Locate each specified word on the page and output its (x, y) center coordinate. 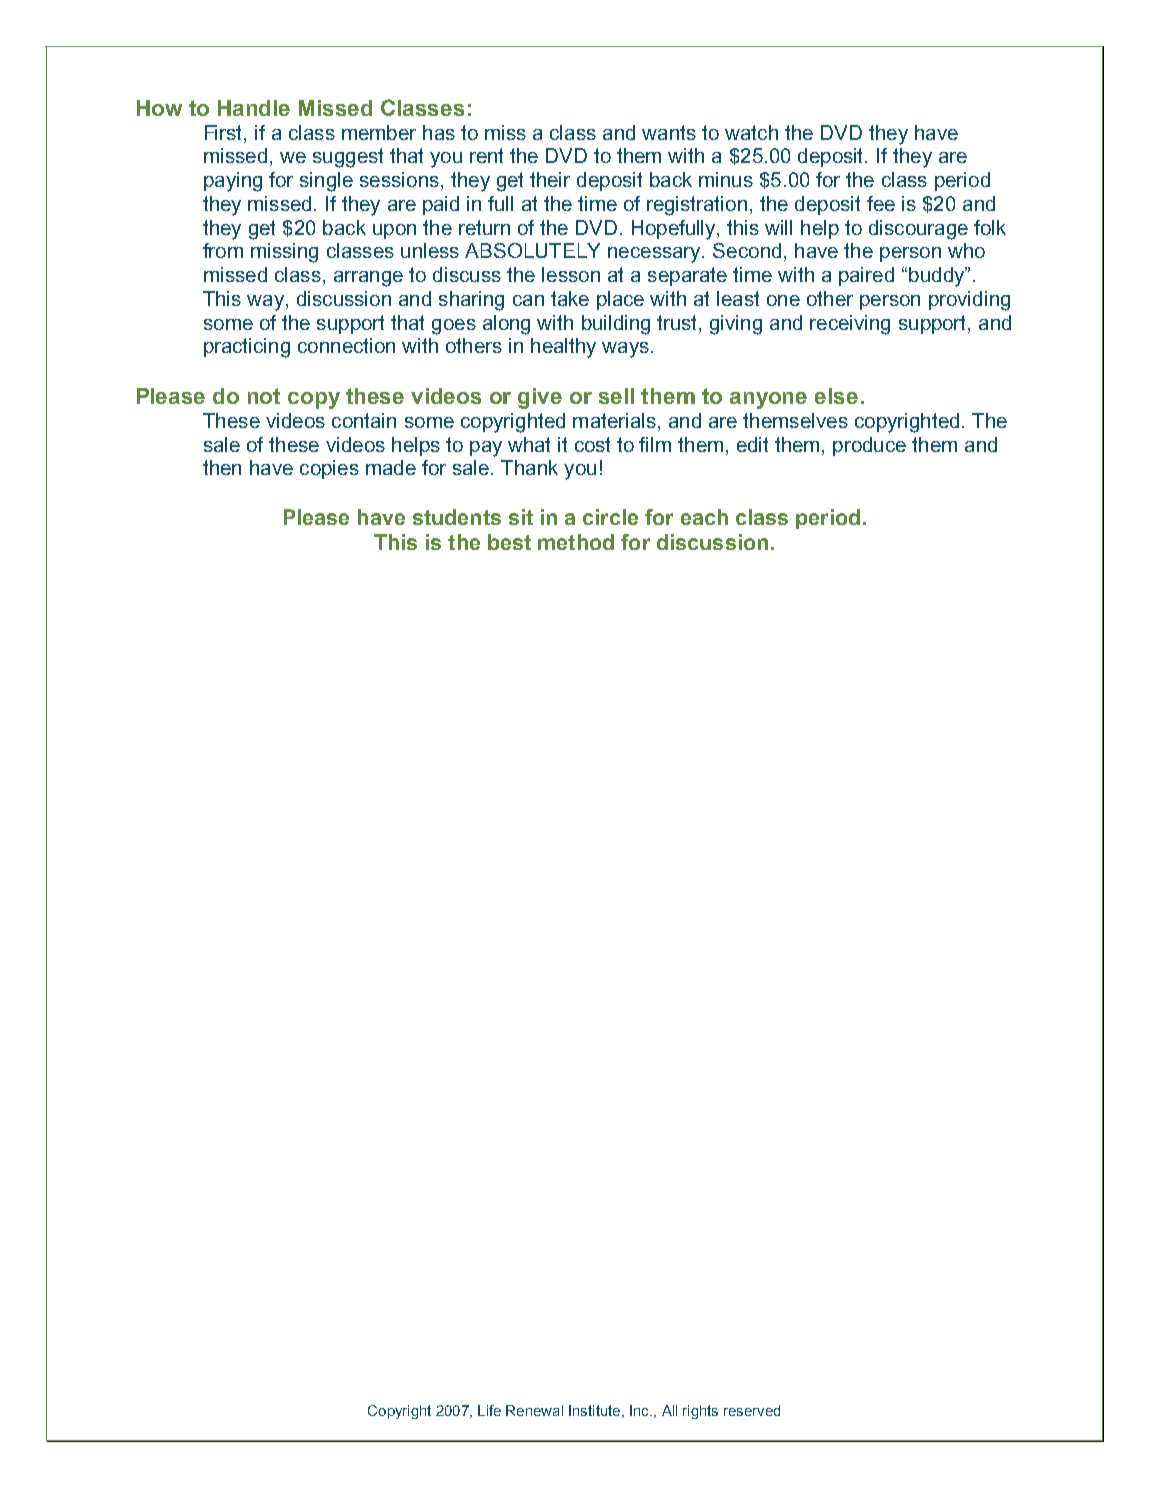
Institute (594, 1410)
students (457, 517)
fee (881, 203)
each (704, 517)
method (576, 542)
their (550, 179)
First (225, 132)
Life (489, 1410)
